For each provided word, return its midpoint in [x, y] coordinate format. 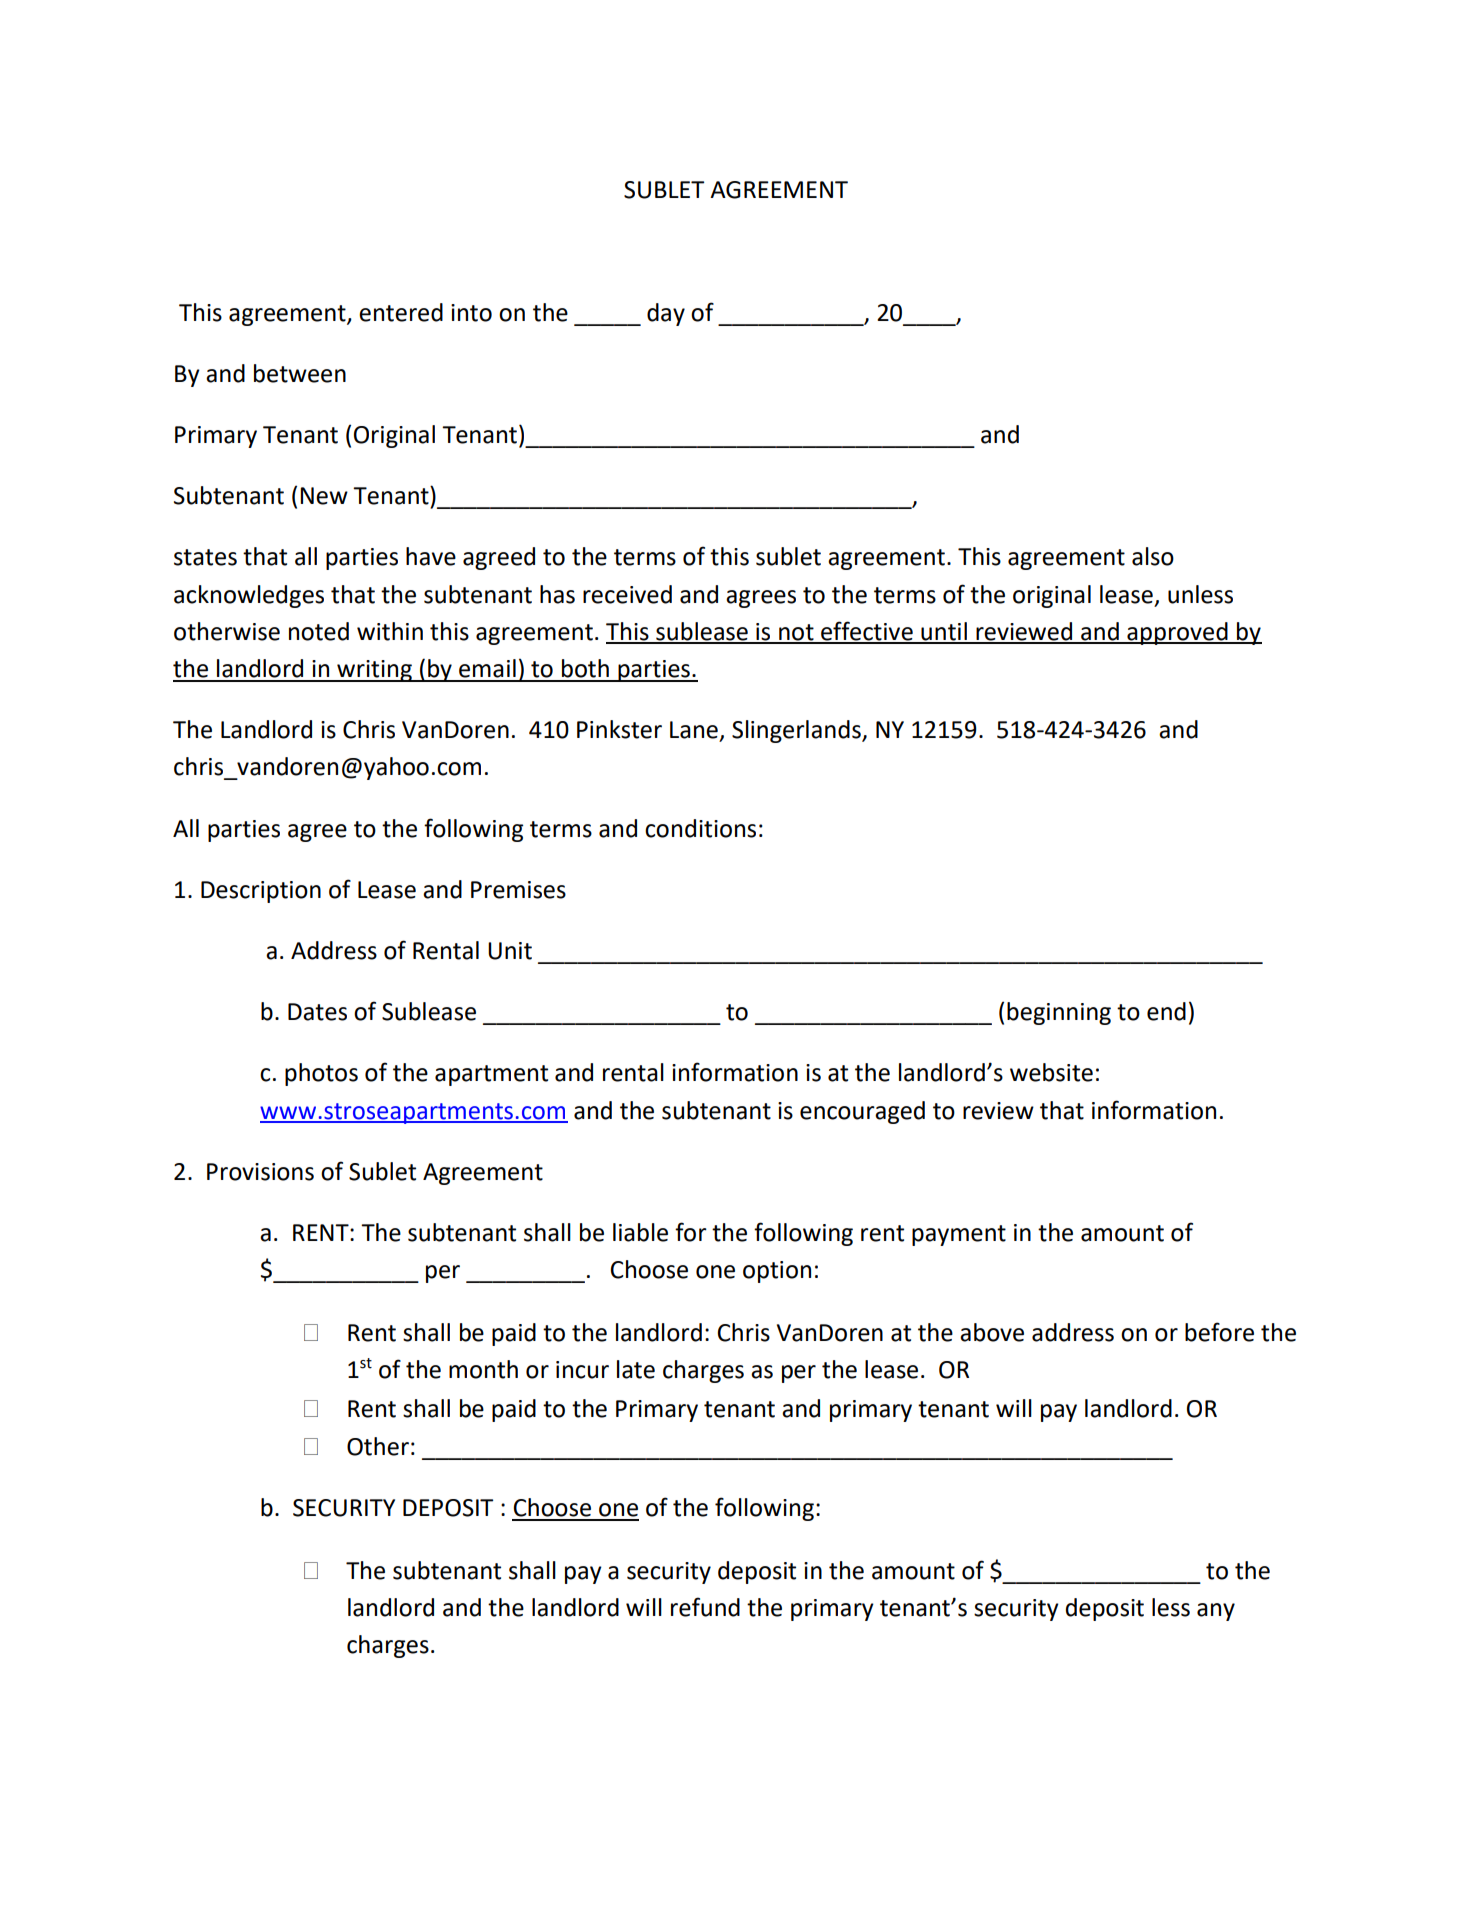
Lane [694, 730]
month [483, 1369]
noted [319, 631]
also [1153, 556]
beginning [1059, 1013]
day [666, 314]
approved [1177, 633]
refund [705, 1607]
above [992, 1332]
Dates [317, 1012]
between [300, 373]
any [1216, 1612]
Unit [510, 951]
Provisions [260, 1172]
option [777, 1272]
